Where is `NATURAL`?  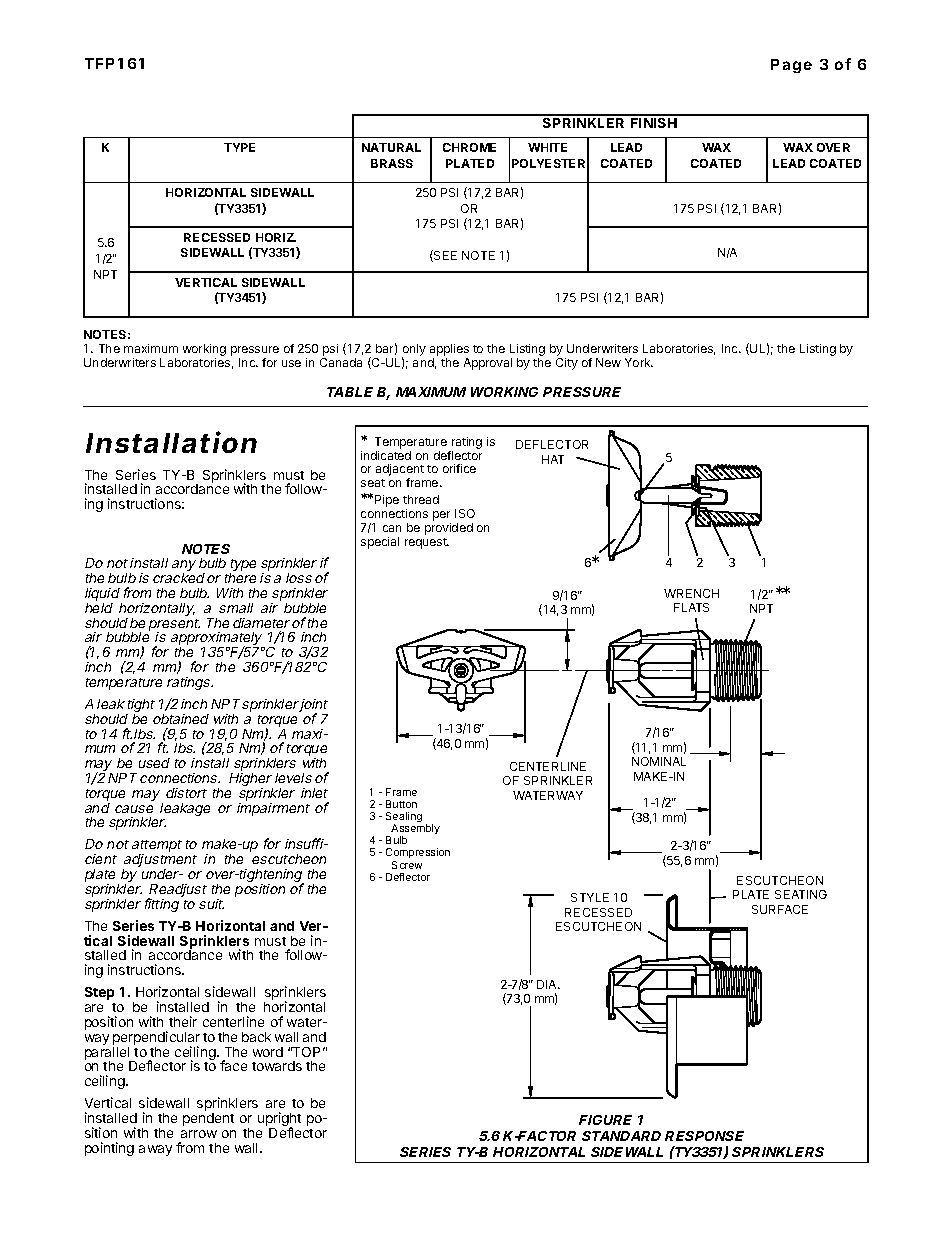 NATURAL is located at coordinates (391, 147).
